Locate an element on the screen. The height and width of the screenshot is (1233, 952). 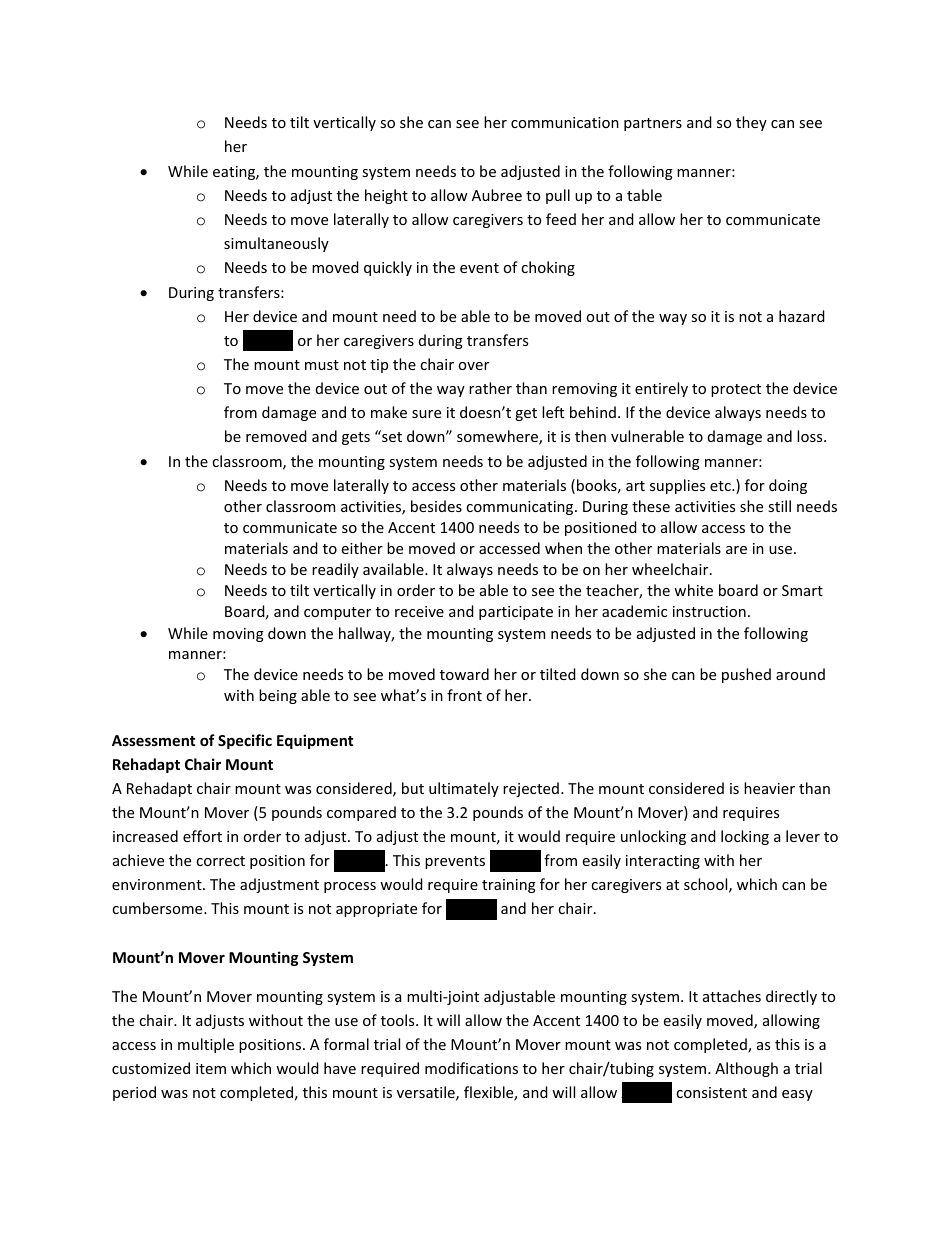
ultimately is located at coordinates (464, 789).
